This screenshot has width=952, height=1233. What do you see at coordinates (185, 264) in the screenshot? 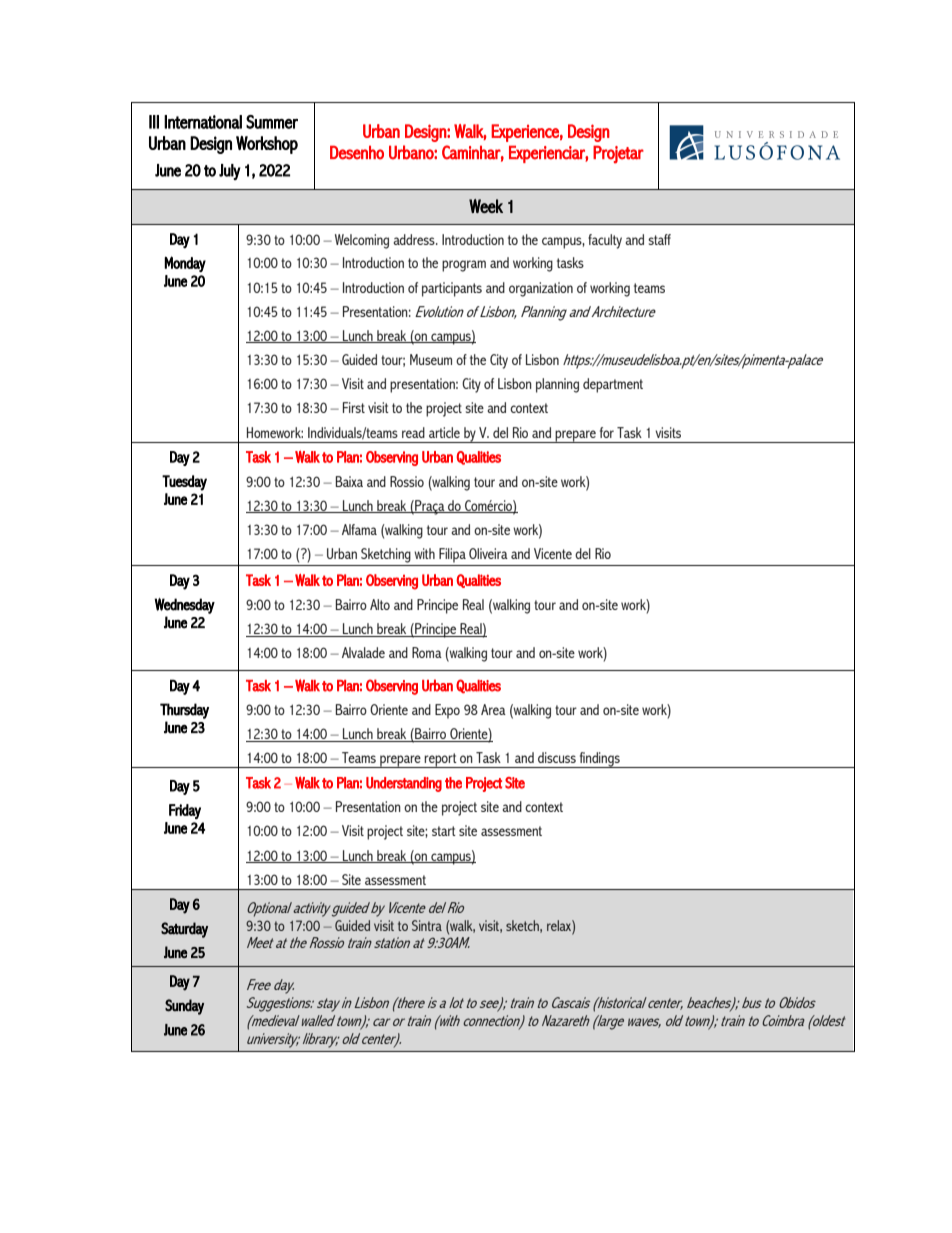
I see `Monday` at bounding box center [185, 264].
